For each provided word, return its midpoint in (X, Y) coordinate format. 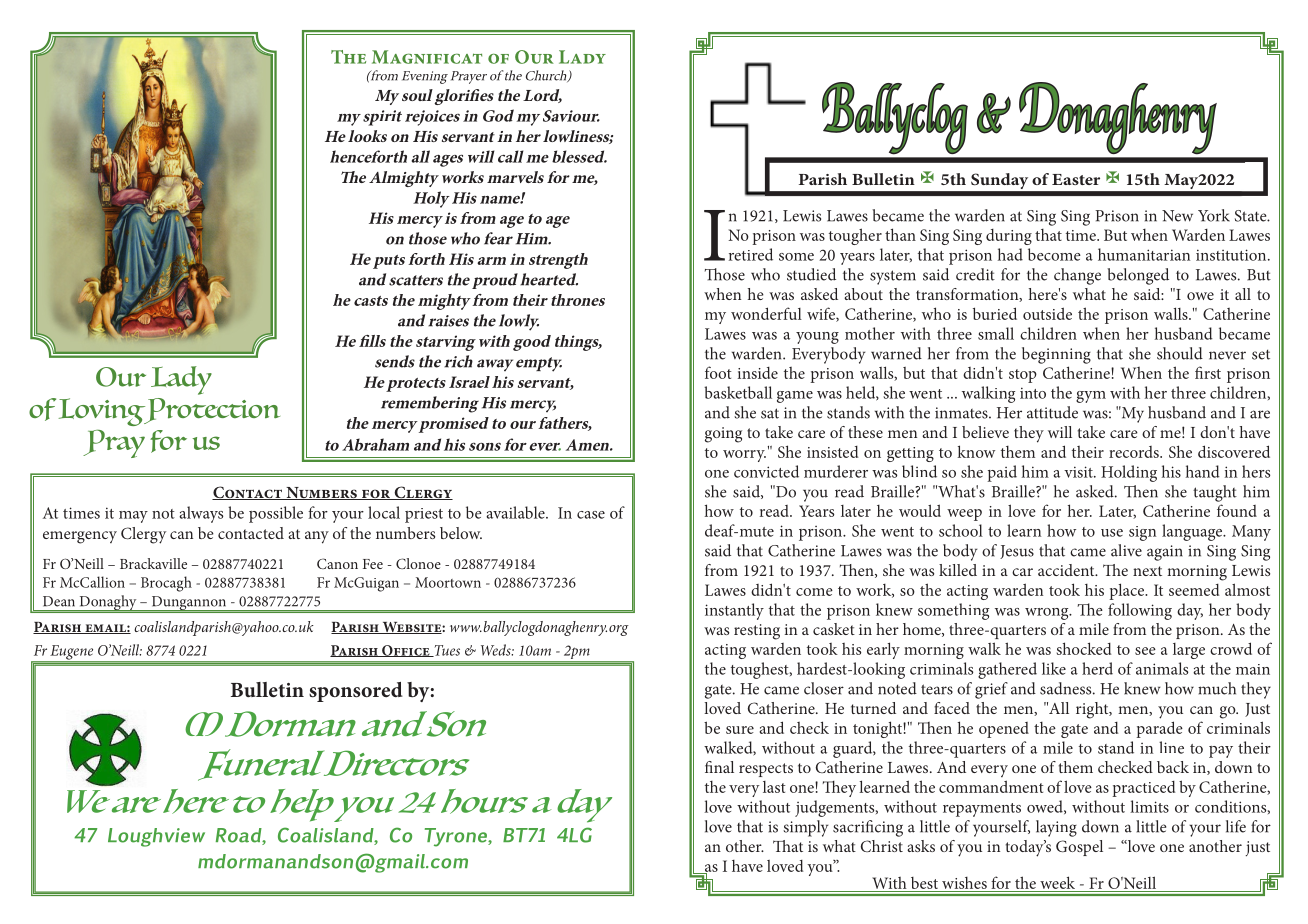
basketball (738, 392)
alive (1126, 550)
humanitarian (1144, 254)
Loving (103, 412)
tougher (855, 236)
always (201, 514)
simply (806, 828)
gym (1091, 397)
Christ (882, 846)
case (591, 515)
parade (1159, 729)
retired (751, 254)
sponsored (356, 692)
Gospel (1079, 848)
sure (740, 730)
